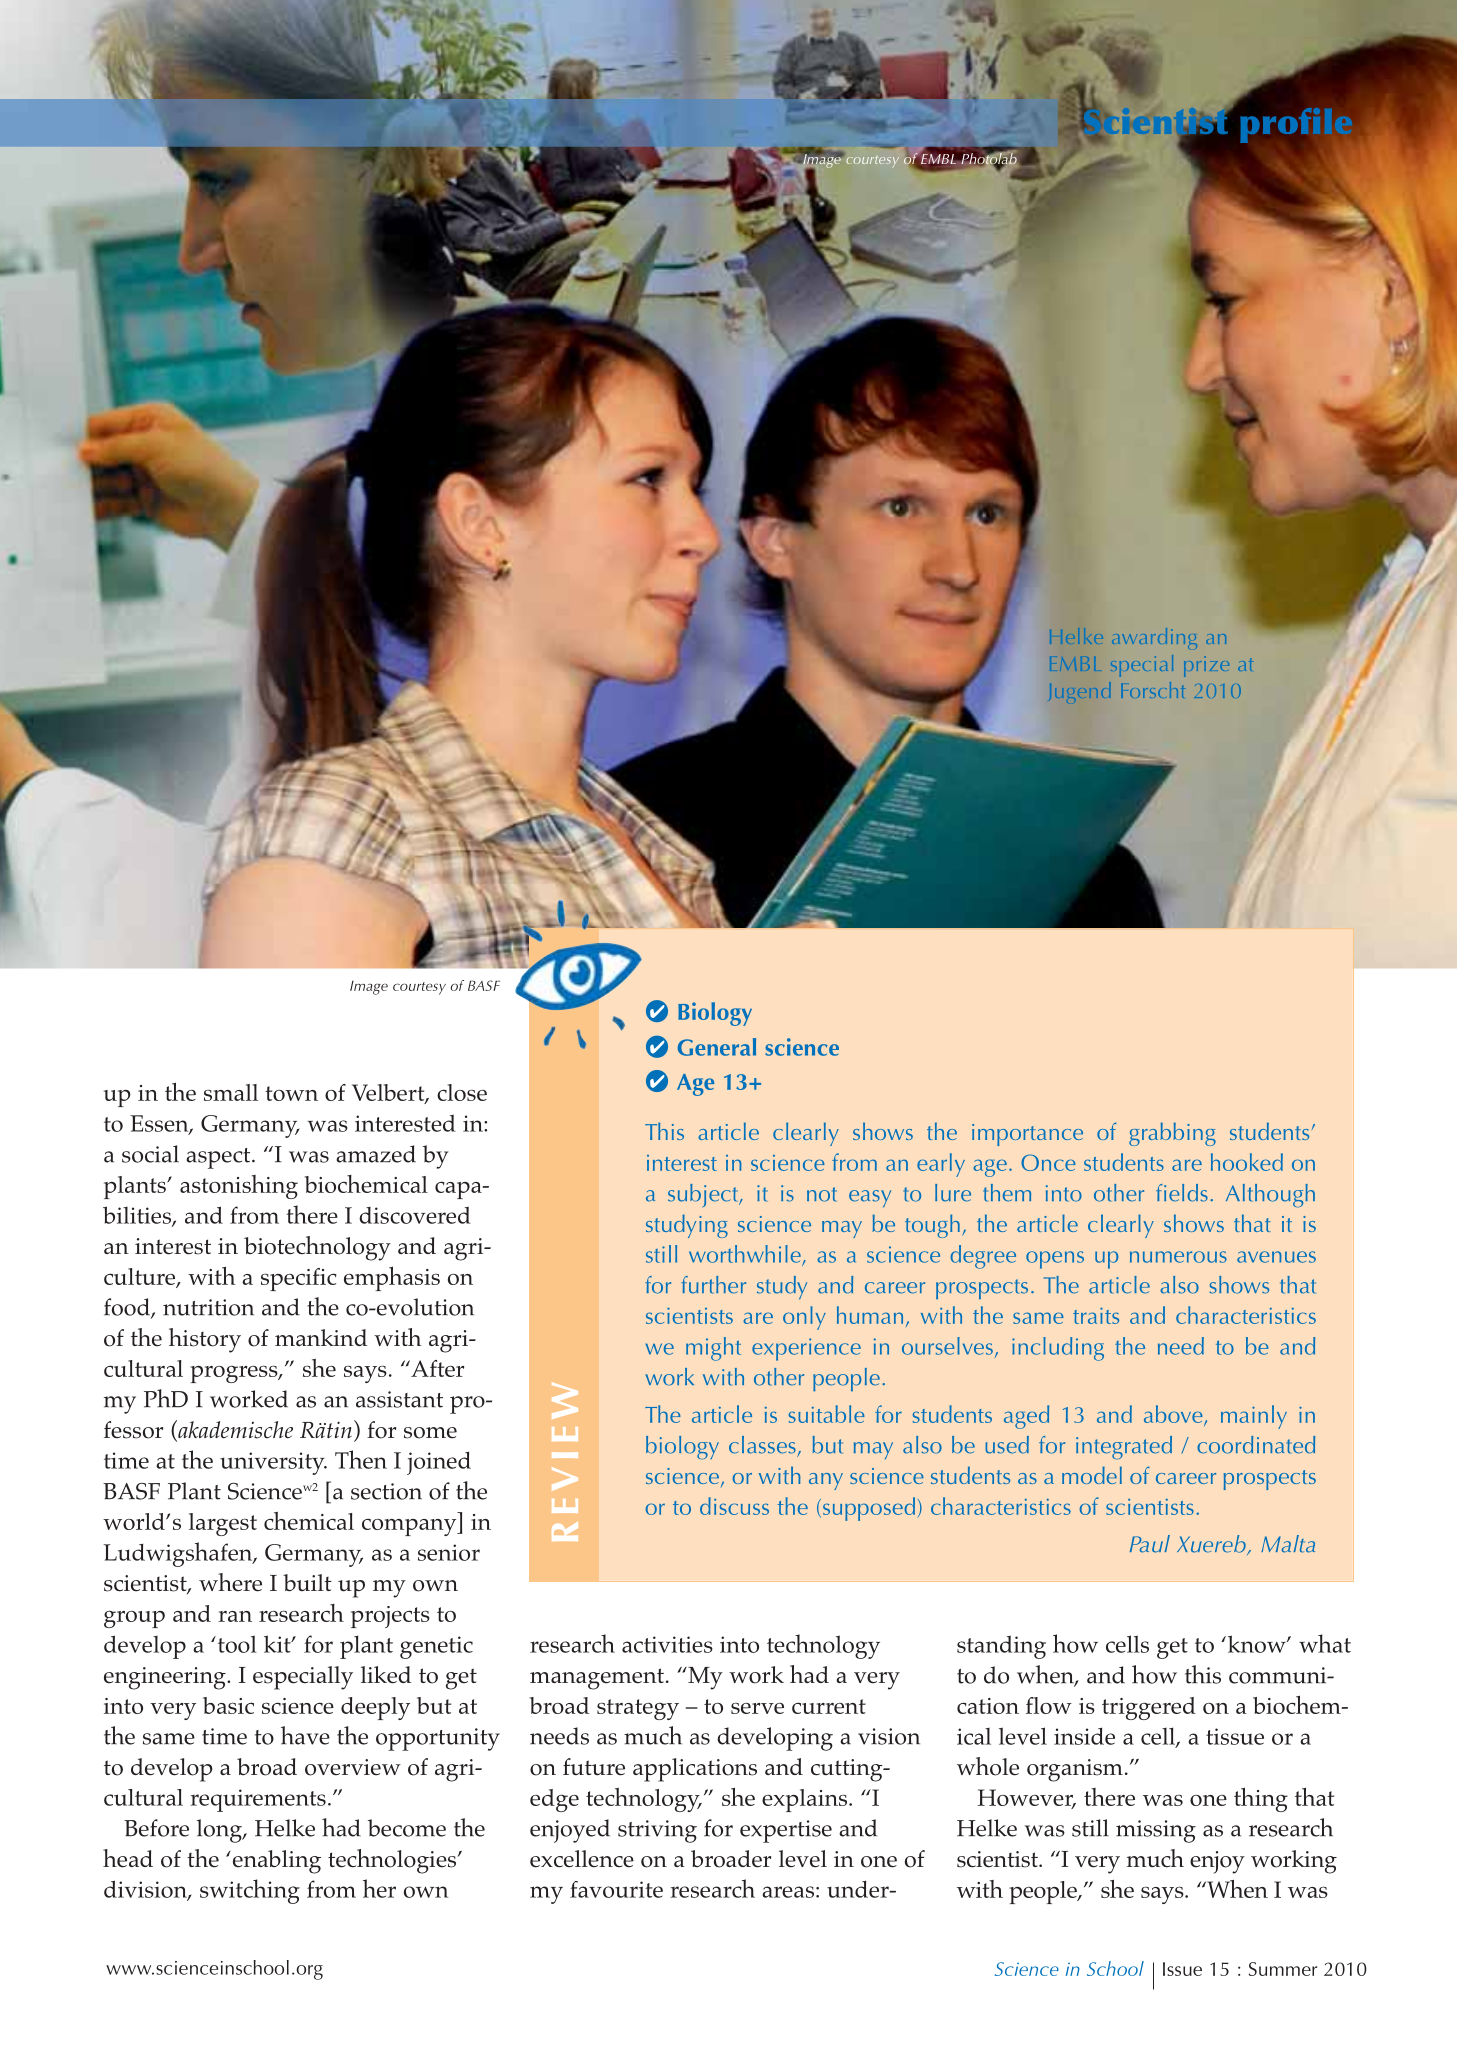 The width and height of the screenshot is (1457, 2065). What do you see at coordinates (713, 1349) in the screenshot?
I see `might` at bounding box center [713, 1349].
